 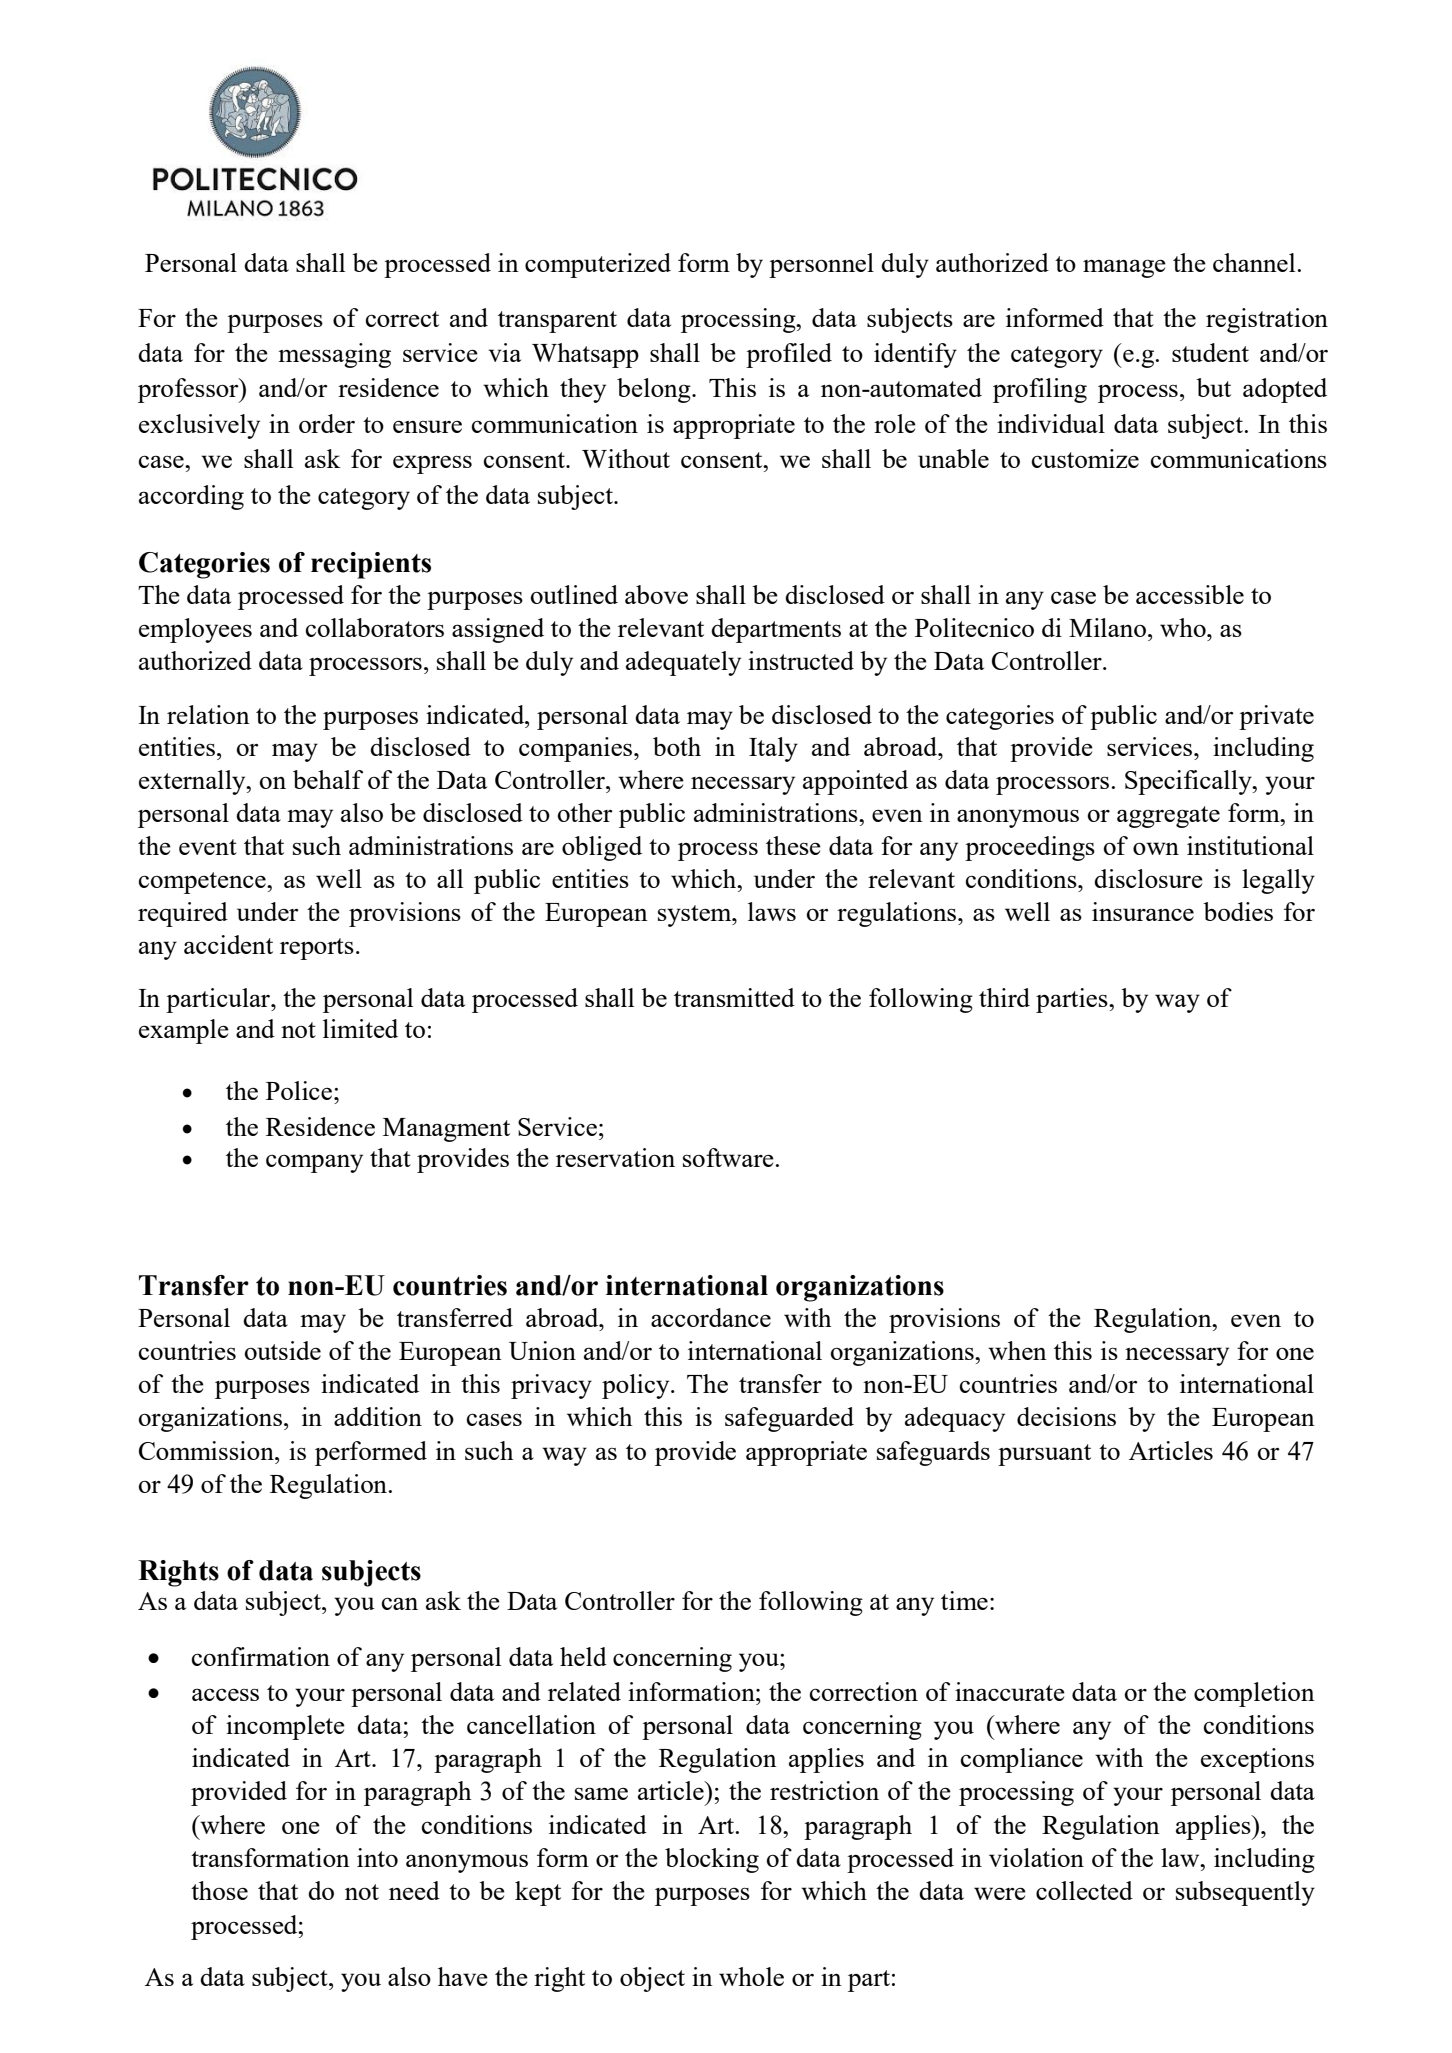 What do you see at coordinates (219, 1890) in the image?
I see `those` at bounding box center [219, 1890].
